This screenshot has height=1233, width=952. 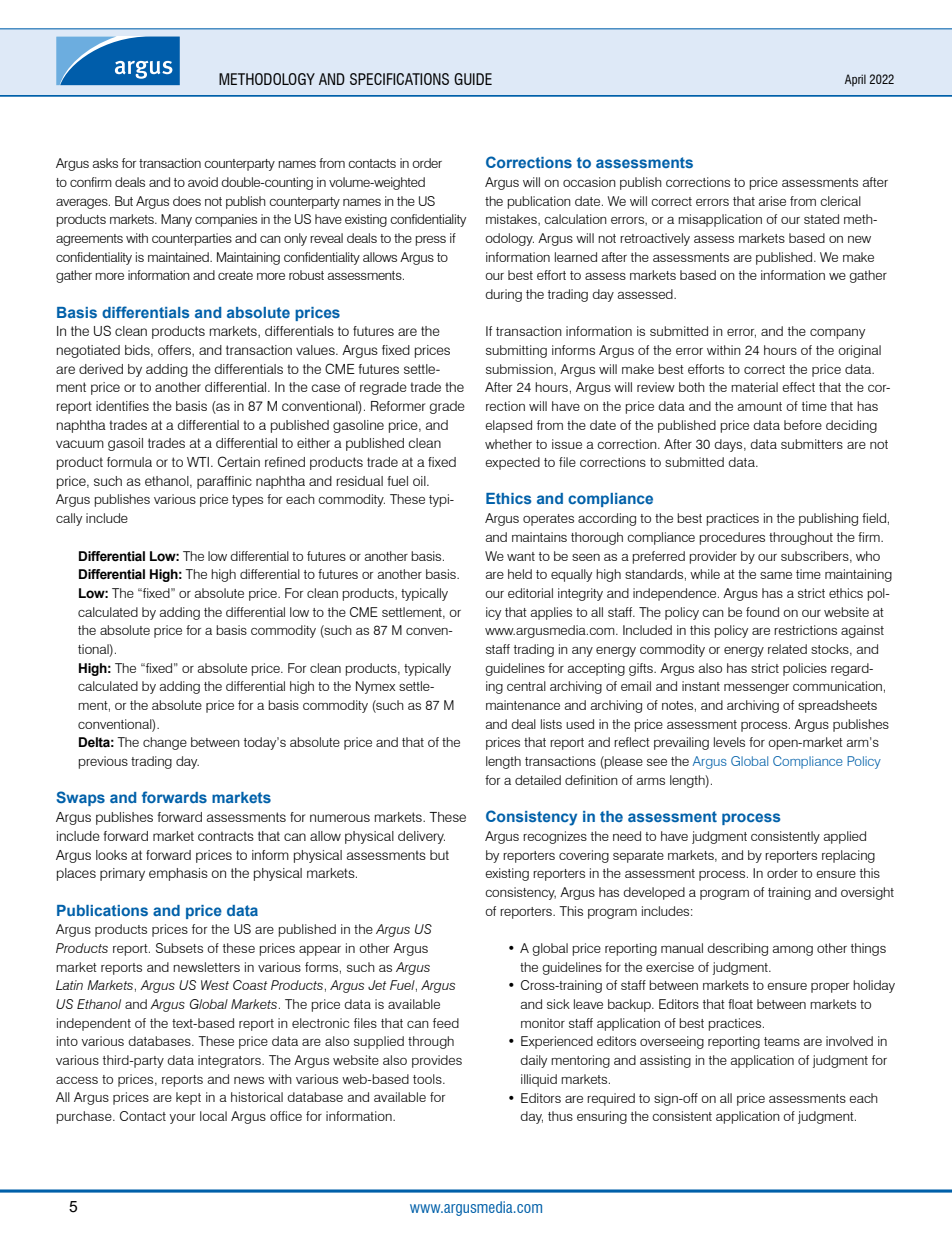 What do you see at coordinates (428, 1079) in the screenshot?
I see `tools` at bounding box center [428, 1079].
